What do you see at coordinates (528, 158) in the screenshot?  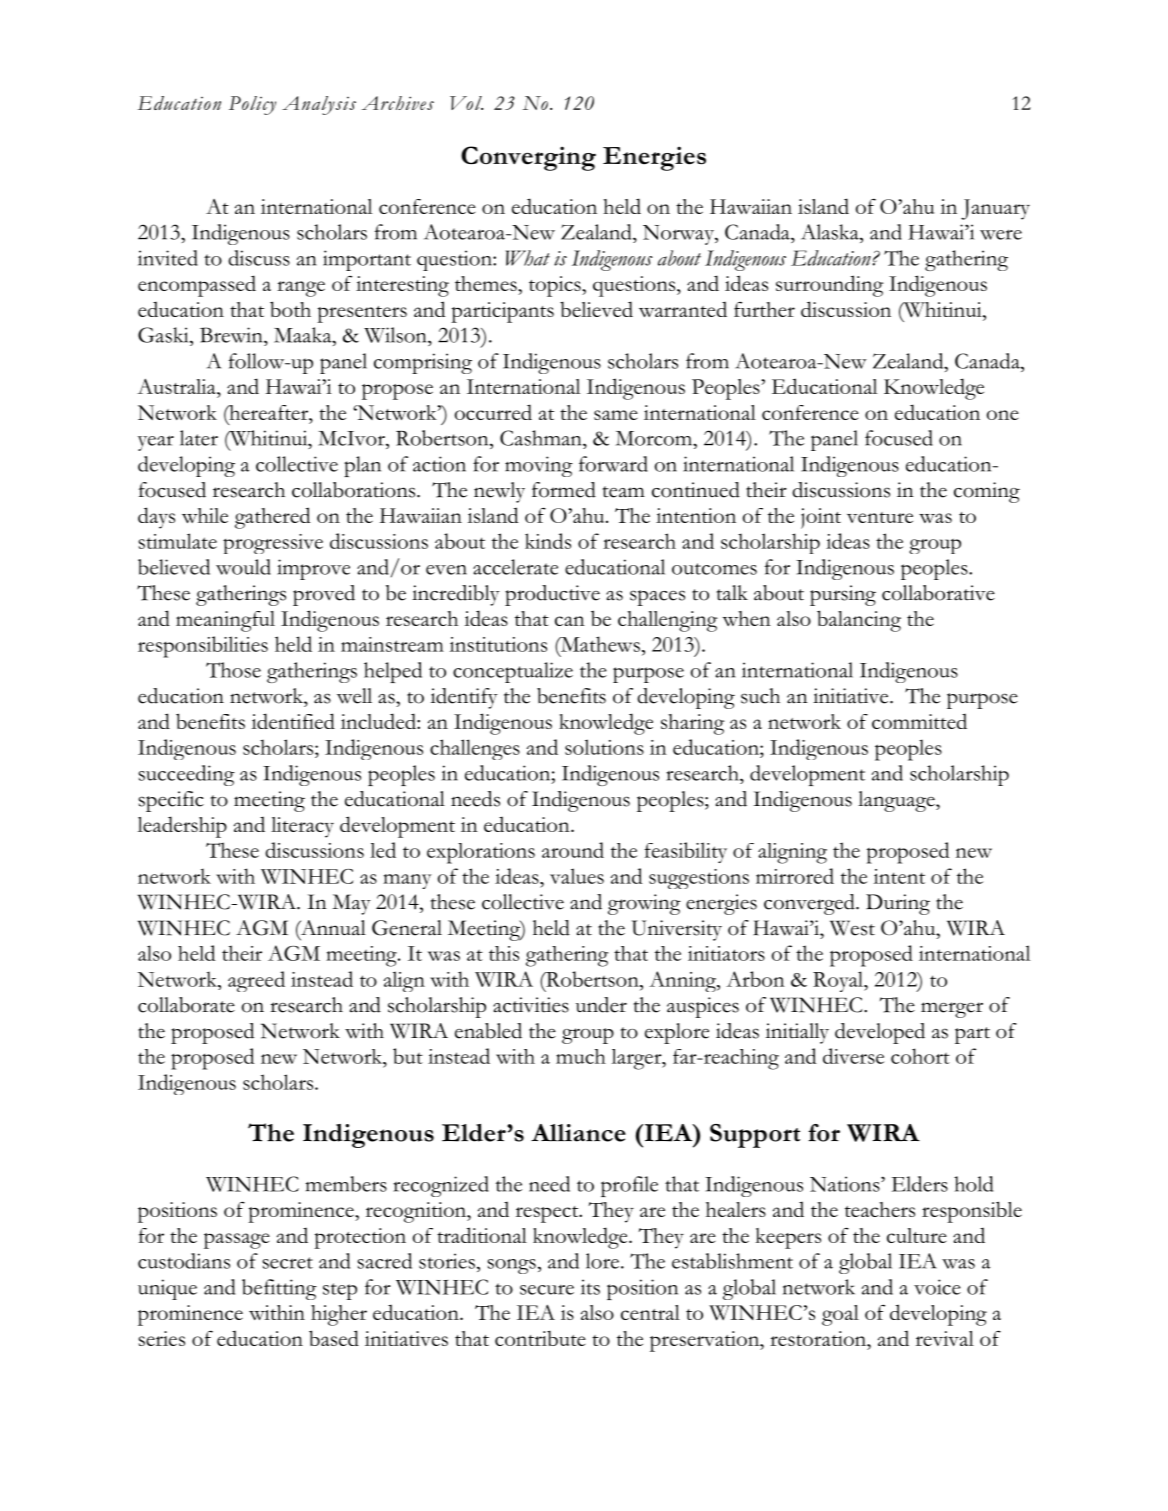 I see `Converging` at bounding box center [528, 158].
